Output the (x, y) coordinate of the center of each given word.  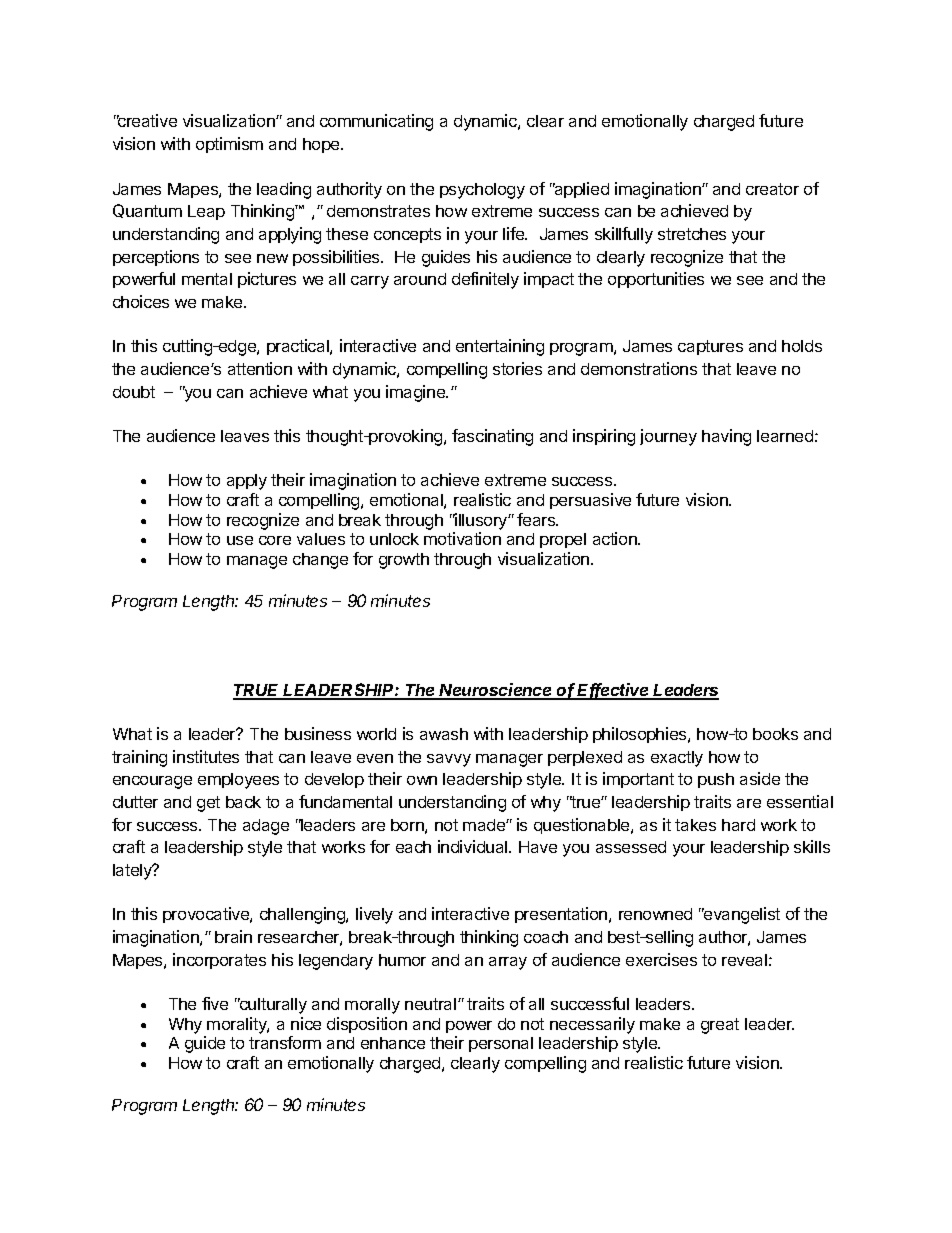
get (208, 804)
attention (260, 368)
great (720, 1026)
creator (772, 189)
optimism (229, 145)
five (215, 1003)
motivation (462, 538)
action (616, 538)
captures (710, 347)
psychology (482, 191)
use (240, 540)
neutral (432, 1004)
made (485, 825)
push (716, 780)
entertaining (500, 347)
